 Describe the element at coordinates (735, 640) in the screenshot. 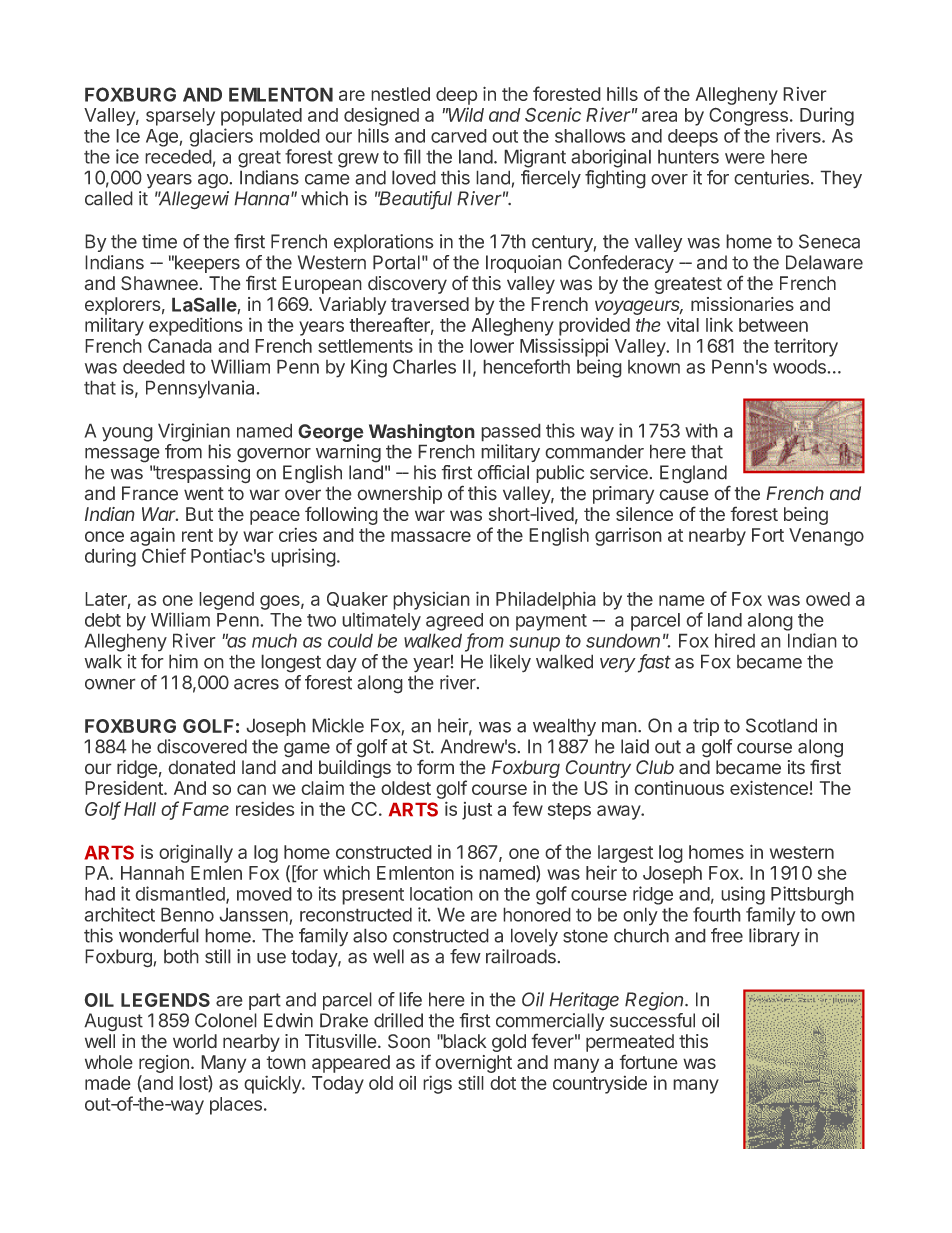

I see `hired` at that location.
